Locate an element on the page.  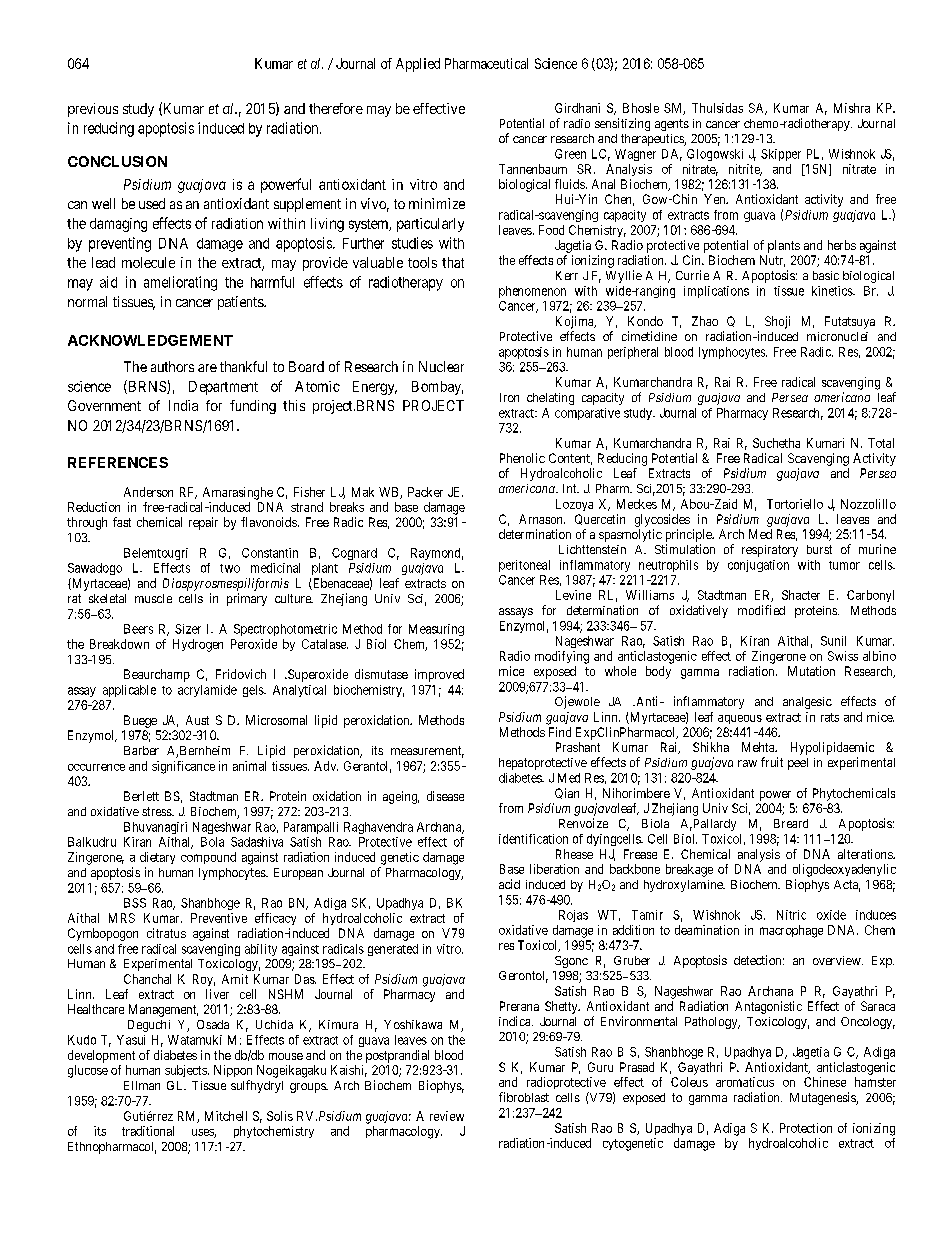
dietary is located at coordinates (157, 858).
